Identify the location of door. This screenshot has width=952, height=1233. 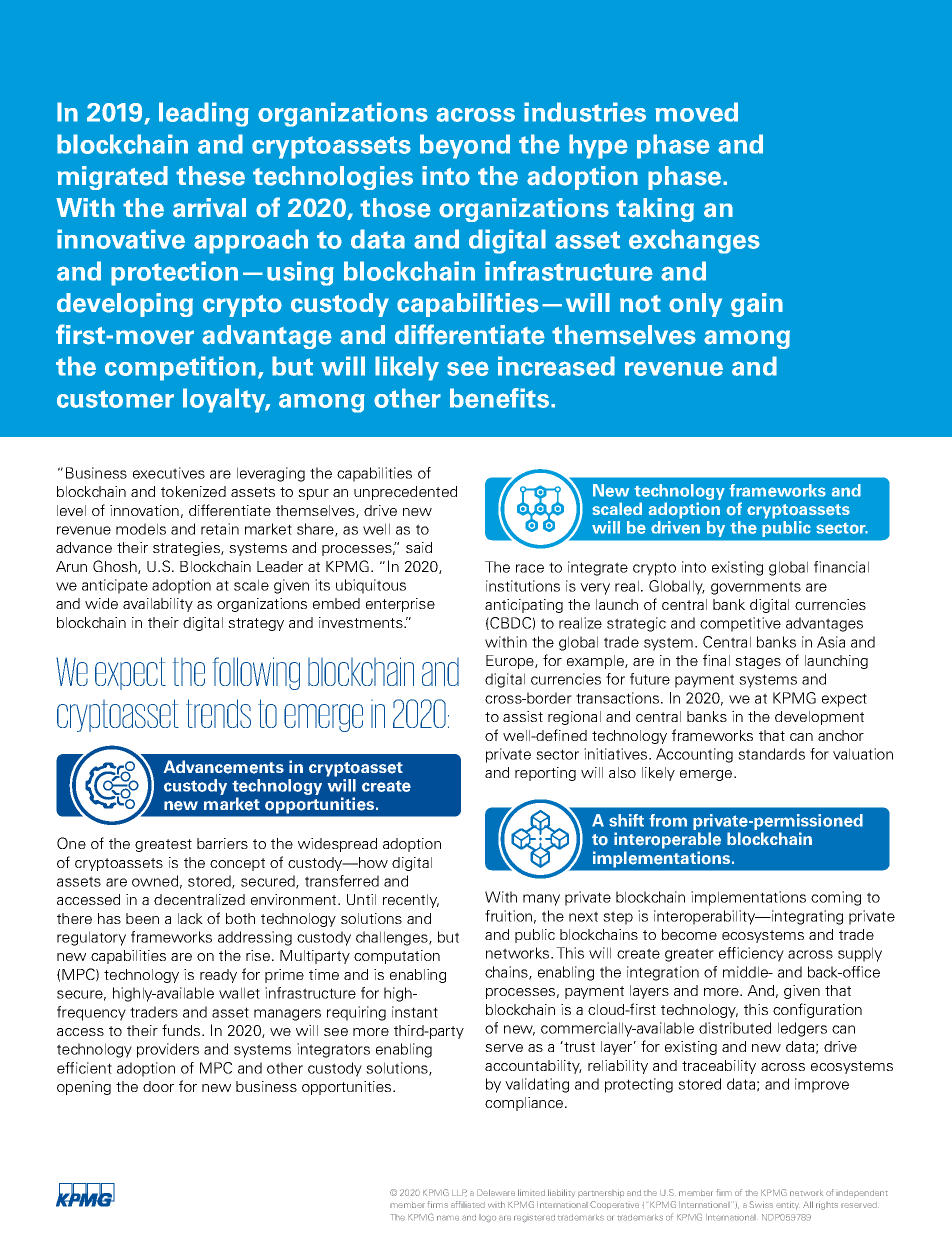
(158, 1086).
